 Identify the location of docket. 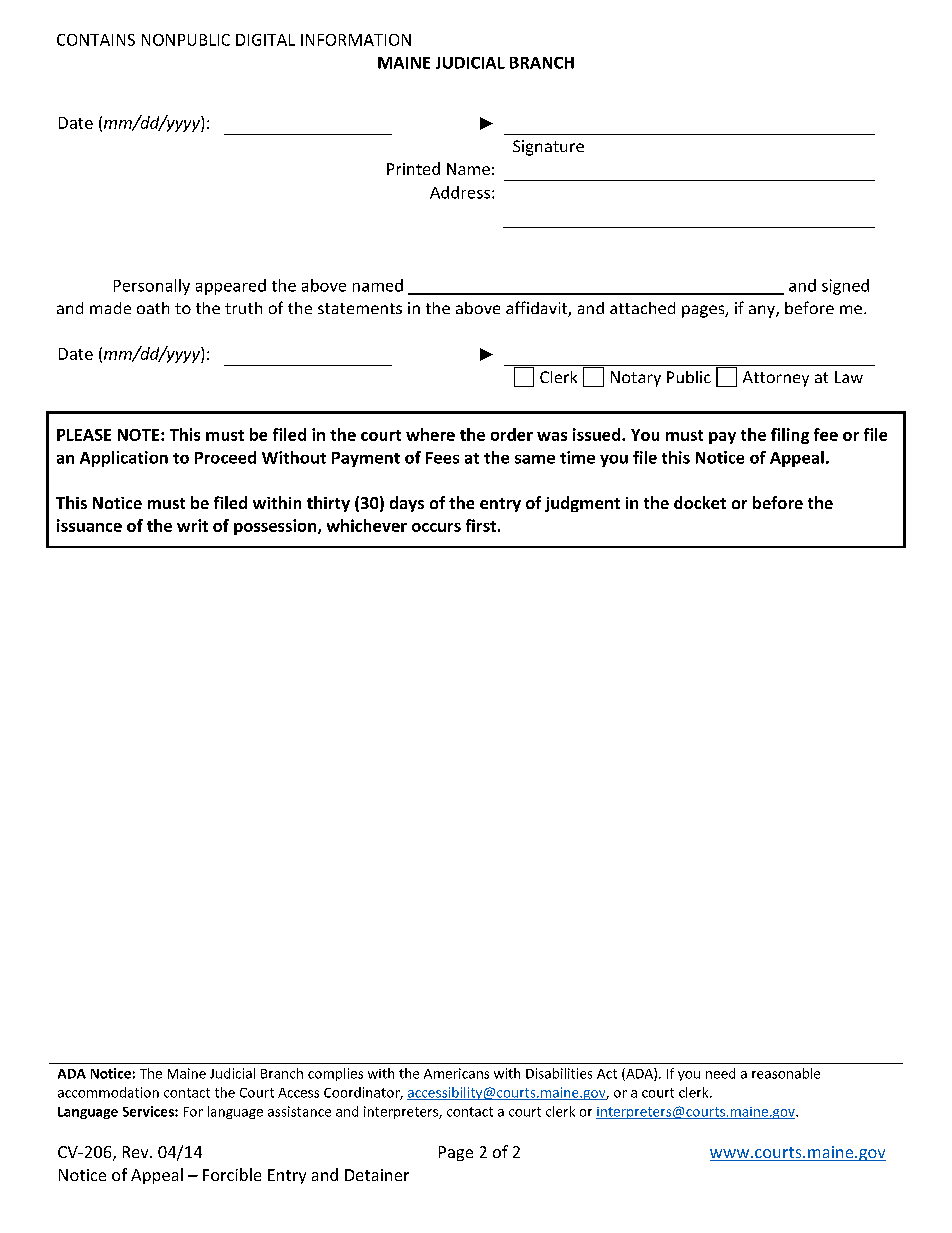
(700, 502).
